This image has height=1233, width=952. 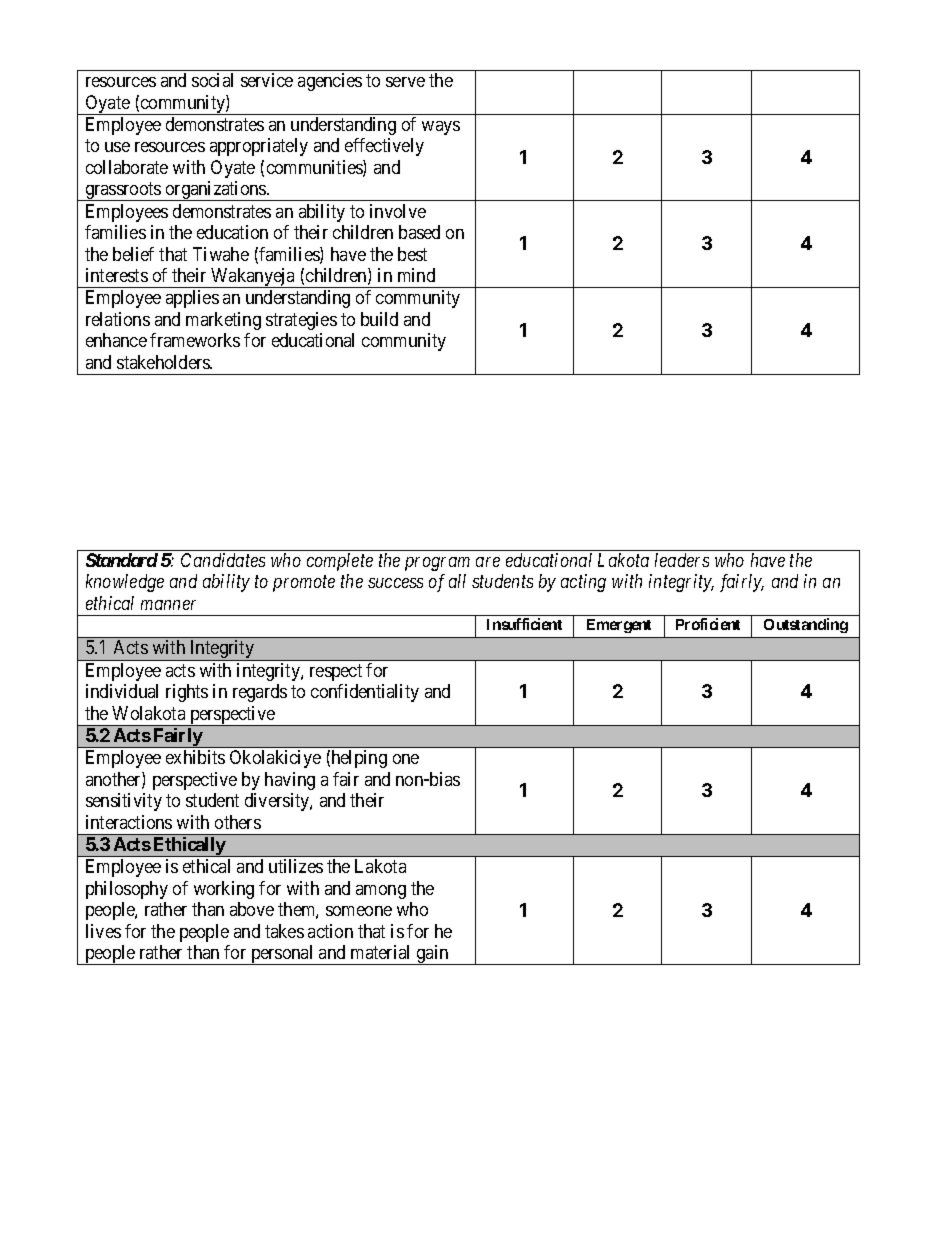 What do you see at coordinates (441, 128) in the image?
I see `ways` at bounding box center [441, 128].
